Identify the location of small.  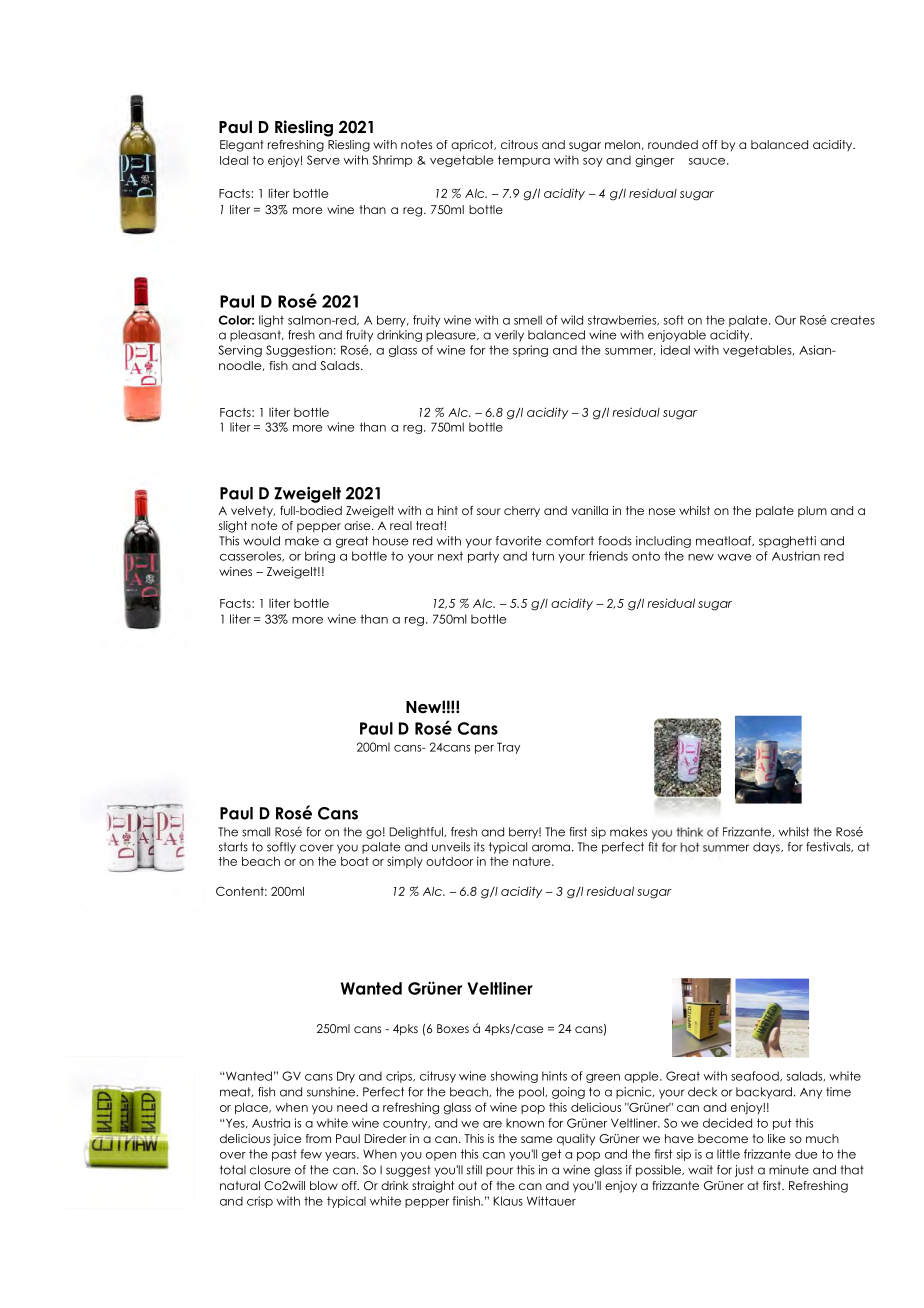
(256, 832).
